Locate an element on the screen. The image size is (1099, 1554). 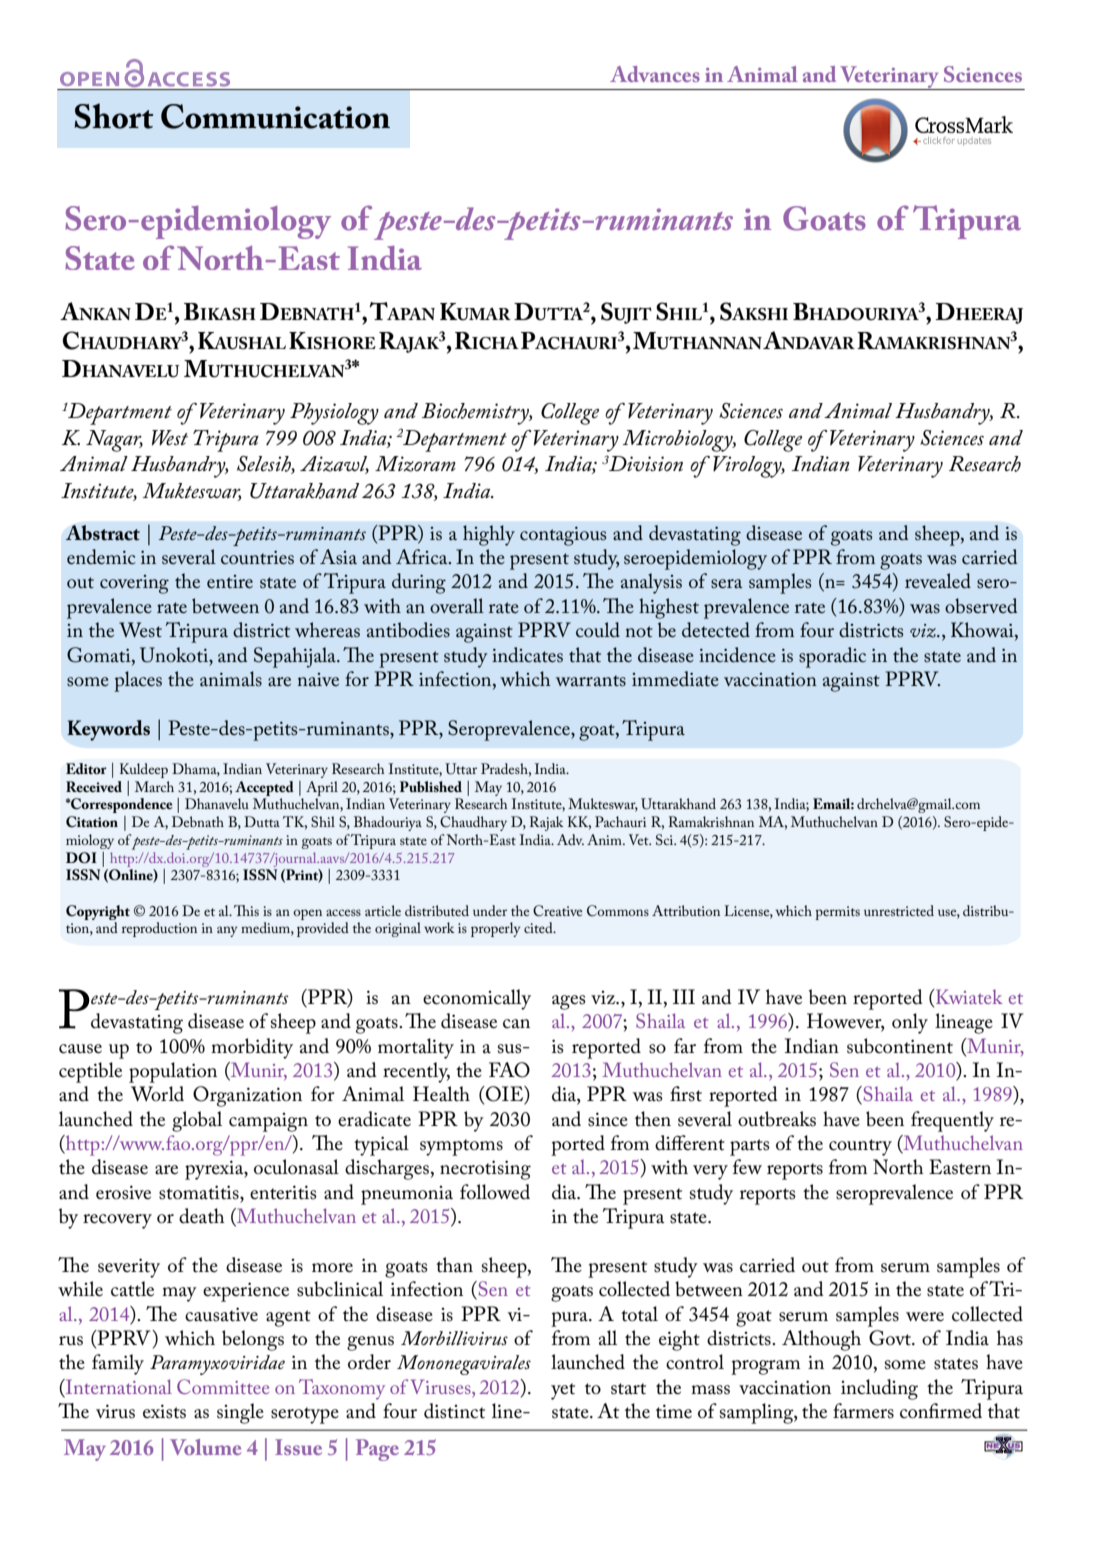
World is located at coordinates (157, 1094).
